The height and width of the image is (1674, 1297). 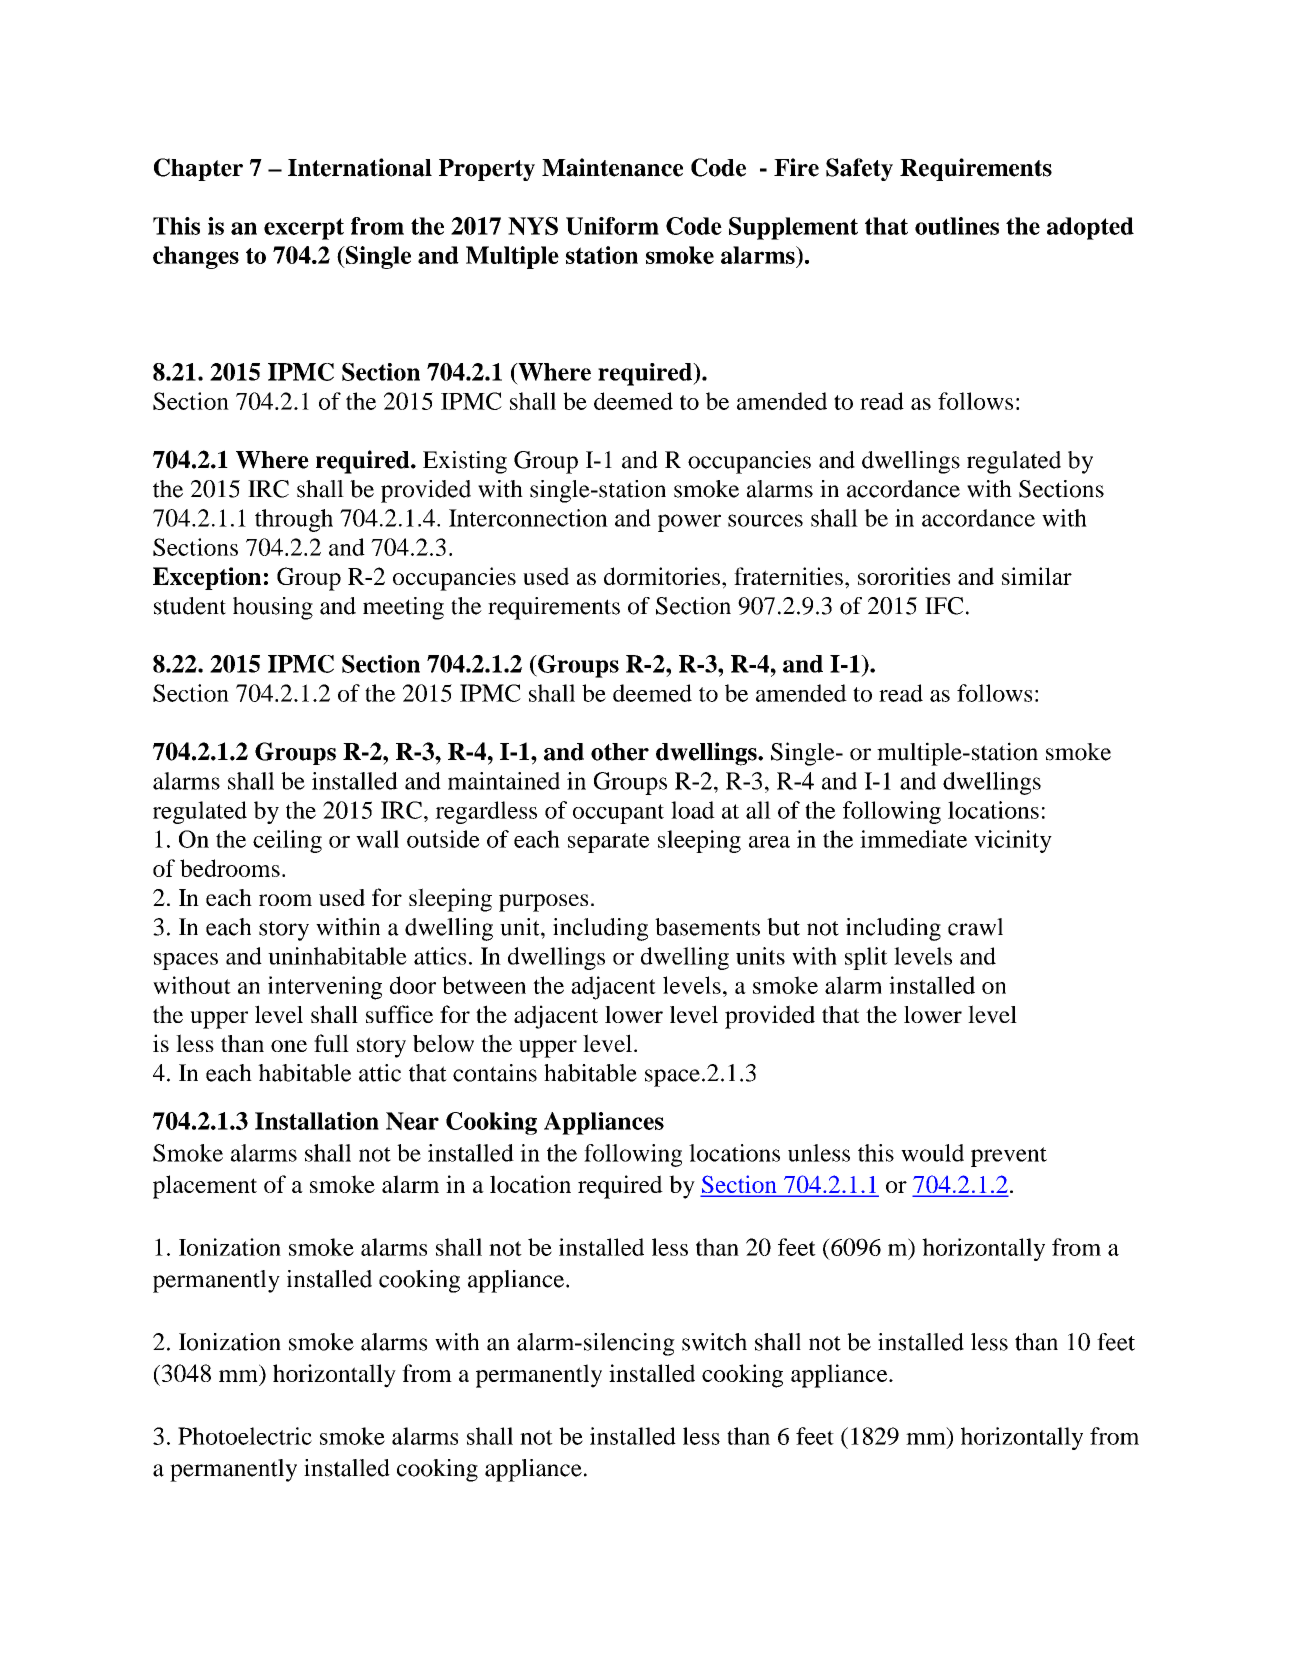 What do you see at coordinates (714, 1342) in the image?
I see `switch` at bounding box center [714, 1342].
